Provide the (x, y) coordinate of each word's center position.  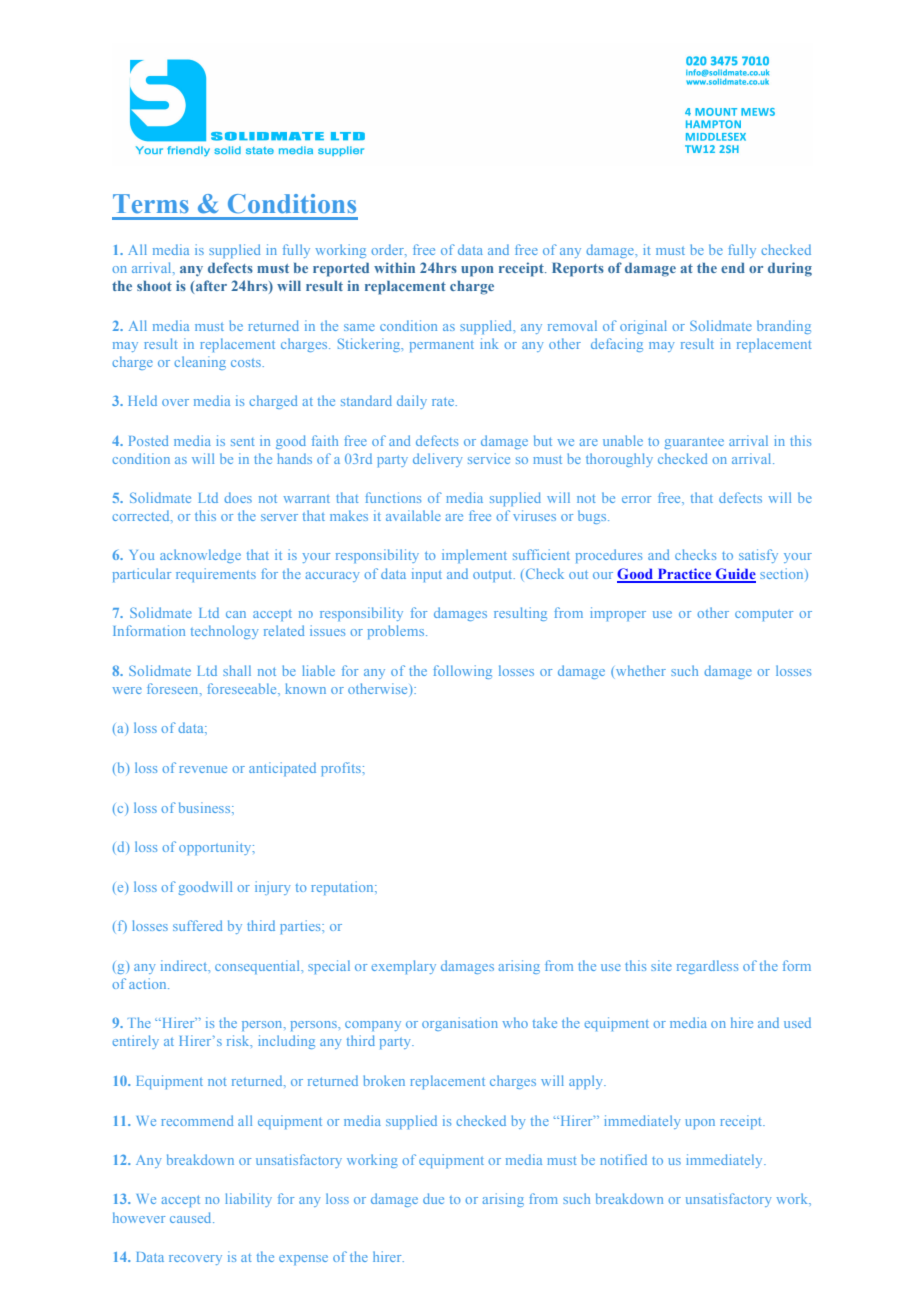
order (388, 249)
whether (641, 670)
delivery (437, 460)
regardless (707, 967)
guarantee (694, 443)
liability (248, 1200)
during (790, 269)
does (238, 497)
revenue (203, 769)
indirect (185, 966)
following (462, 672)
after (211, 285)
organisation (460, 1024)
